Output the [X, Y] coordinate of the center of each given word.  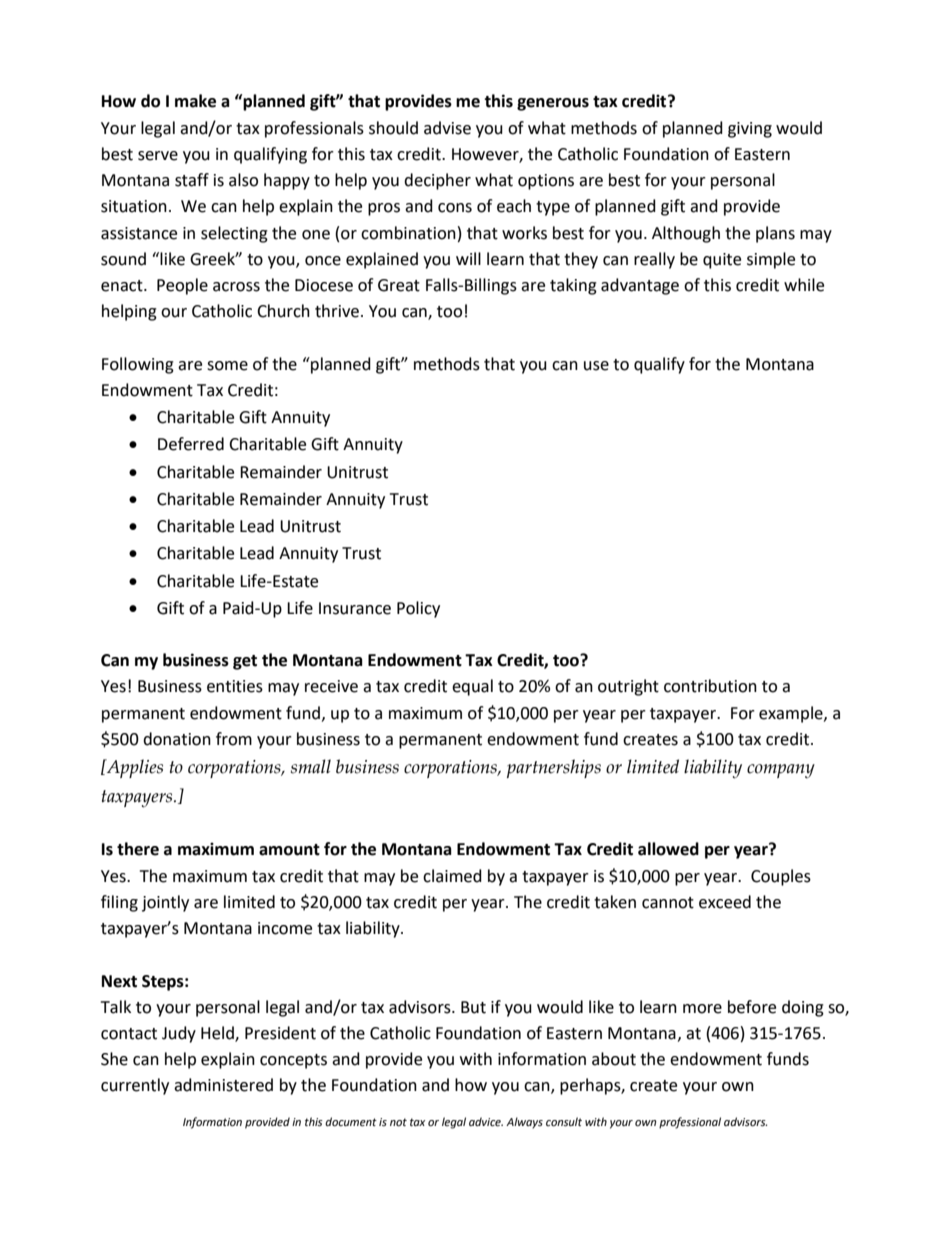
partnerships [554, 768]
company [781, 771]
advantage [640, 286]
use [596, 366]
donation [177, 739]
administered [223, 1085]
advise [447, 128]
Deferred [191, 444]
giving [750, 130]
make [195, 101]
